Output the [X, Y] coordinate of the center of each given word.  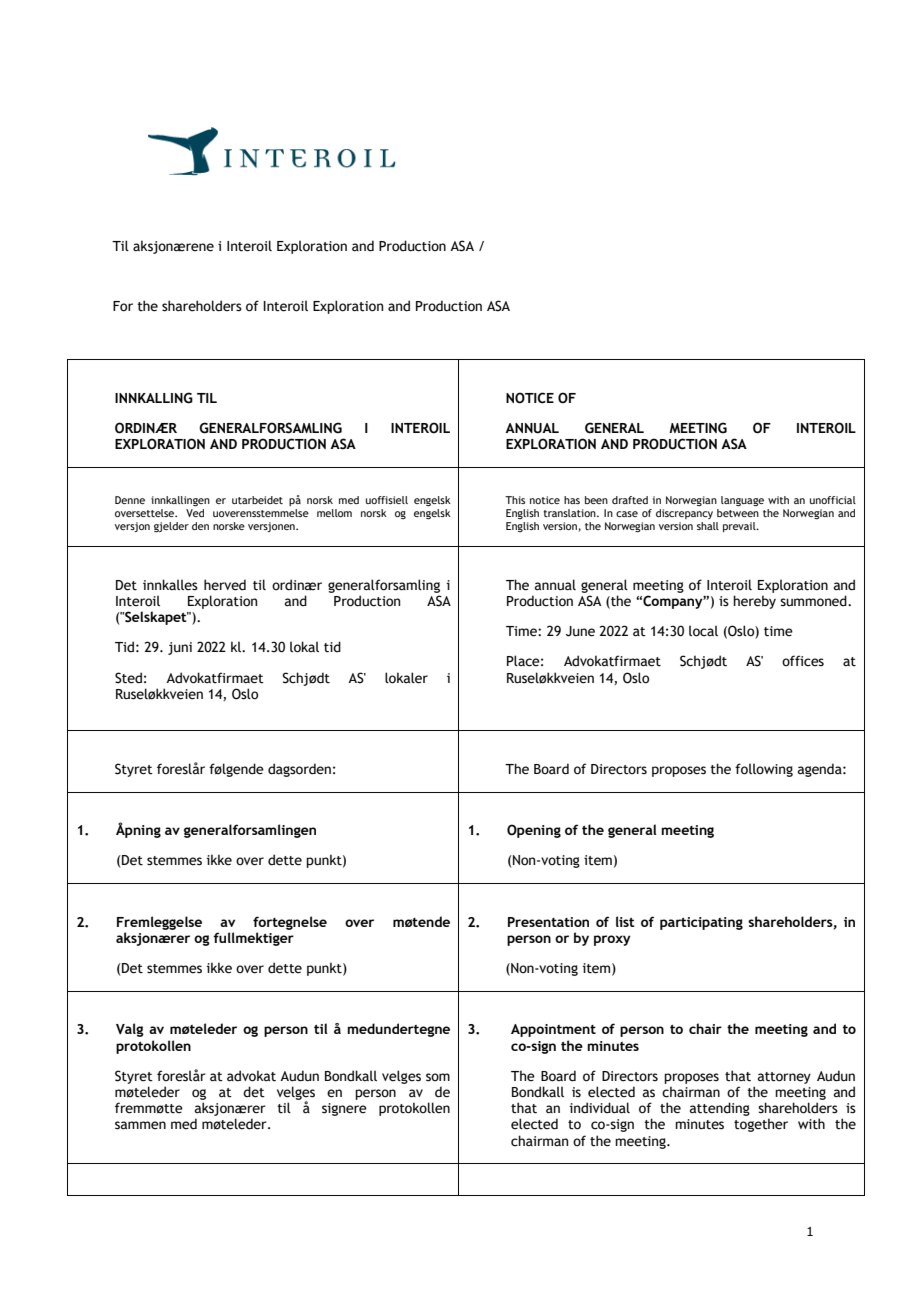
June [580, 631]
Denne [130, 500]
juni [180, 648]
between [738, 511]
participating [701, 923]
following [764, 770]
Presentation [548, 922]
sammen [140, 1125]
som [438, 1077]
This [515, 500]
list [625, 921]
